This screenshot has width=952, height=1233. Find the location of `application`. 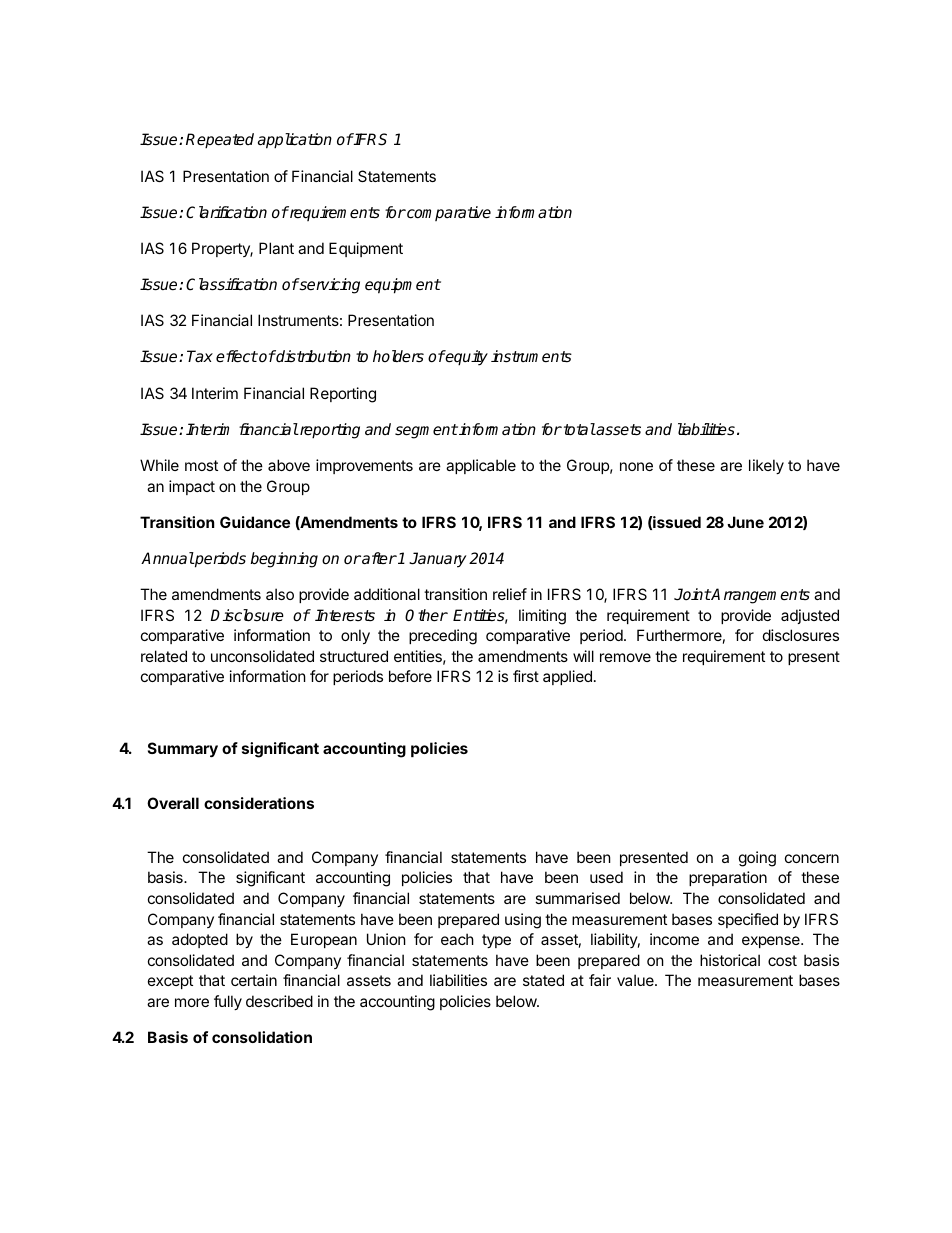

application is located at coordinates (295, 141).
